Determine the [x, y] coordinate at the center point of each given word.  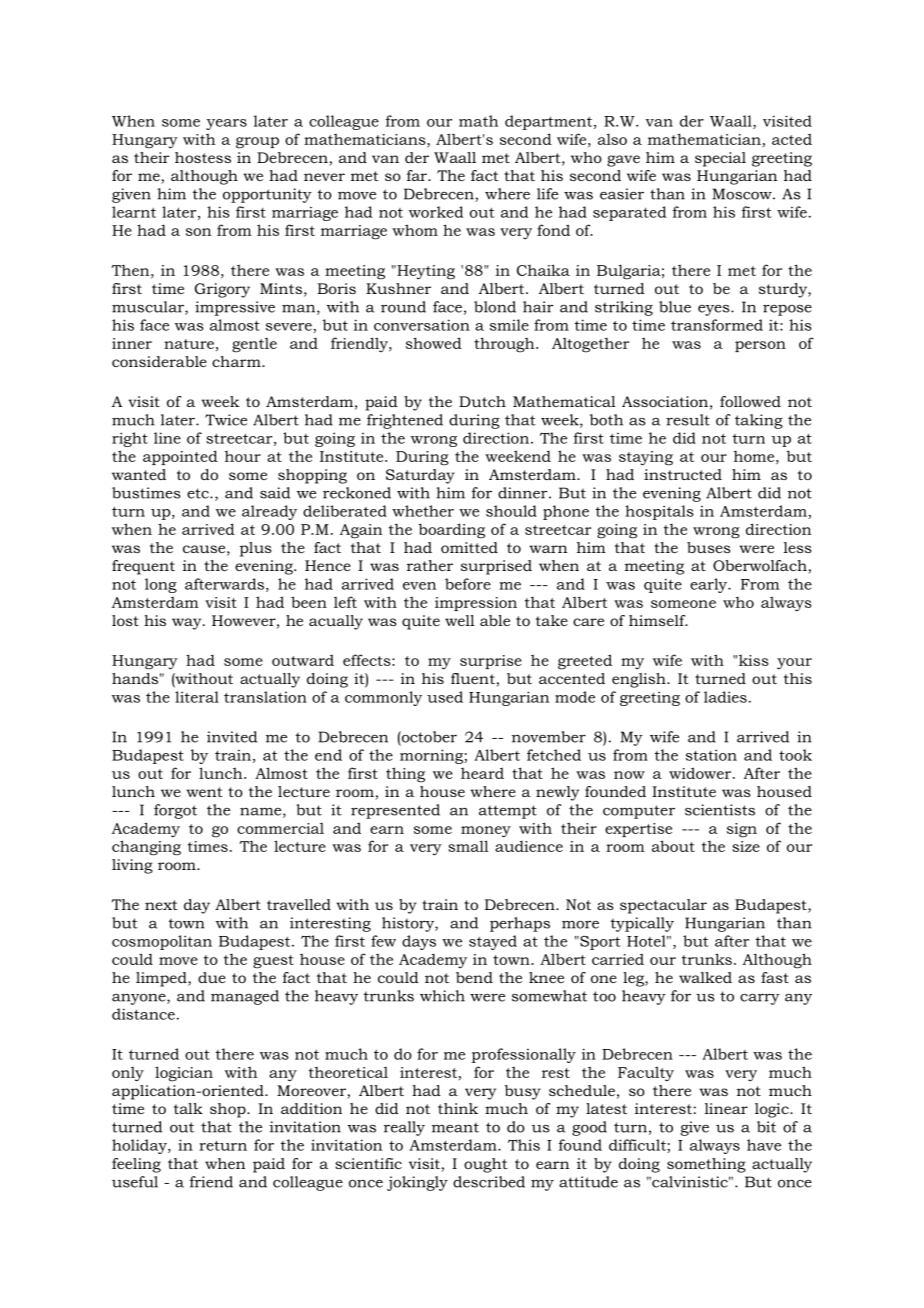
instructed [683, 474]
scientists [720, 810]
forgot [175, 811]
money [486, 832]
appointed [180, 457]
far [418, 175]
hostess [203, 157]
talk [188, 1108]
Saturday [420, 476]
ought [486, 1165]
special [720, 159]
